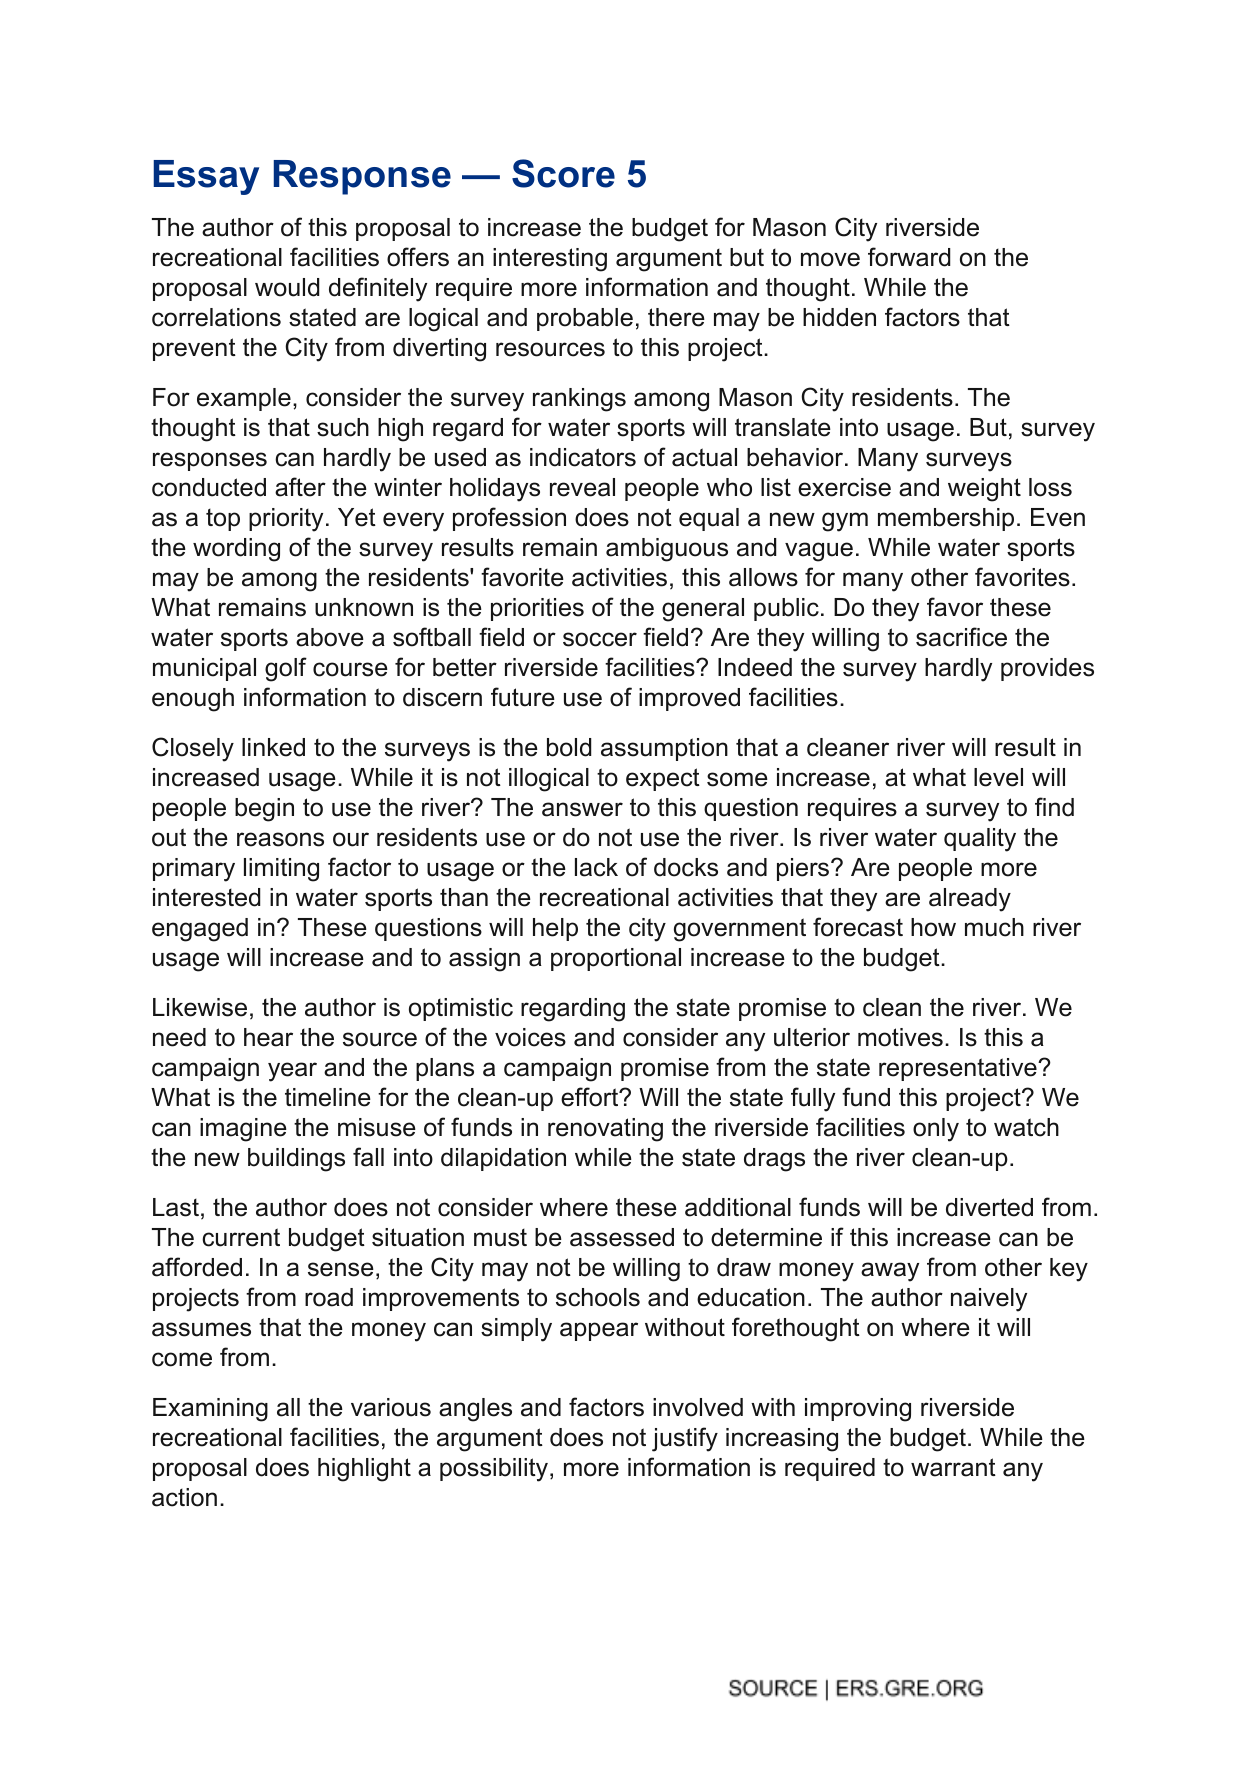 The height and width of the screenshot is (1770, 1252). I want to click on assessed, so click(622, 1237).
